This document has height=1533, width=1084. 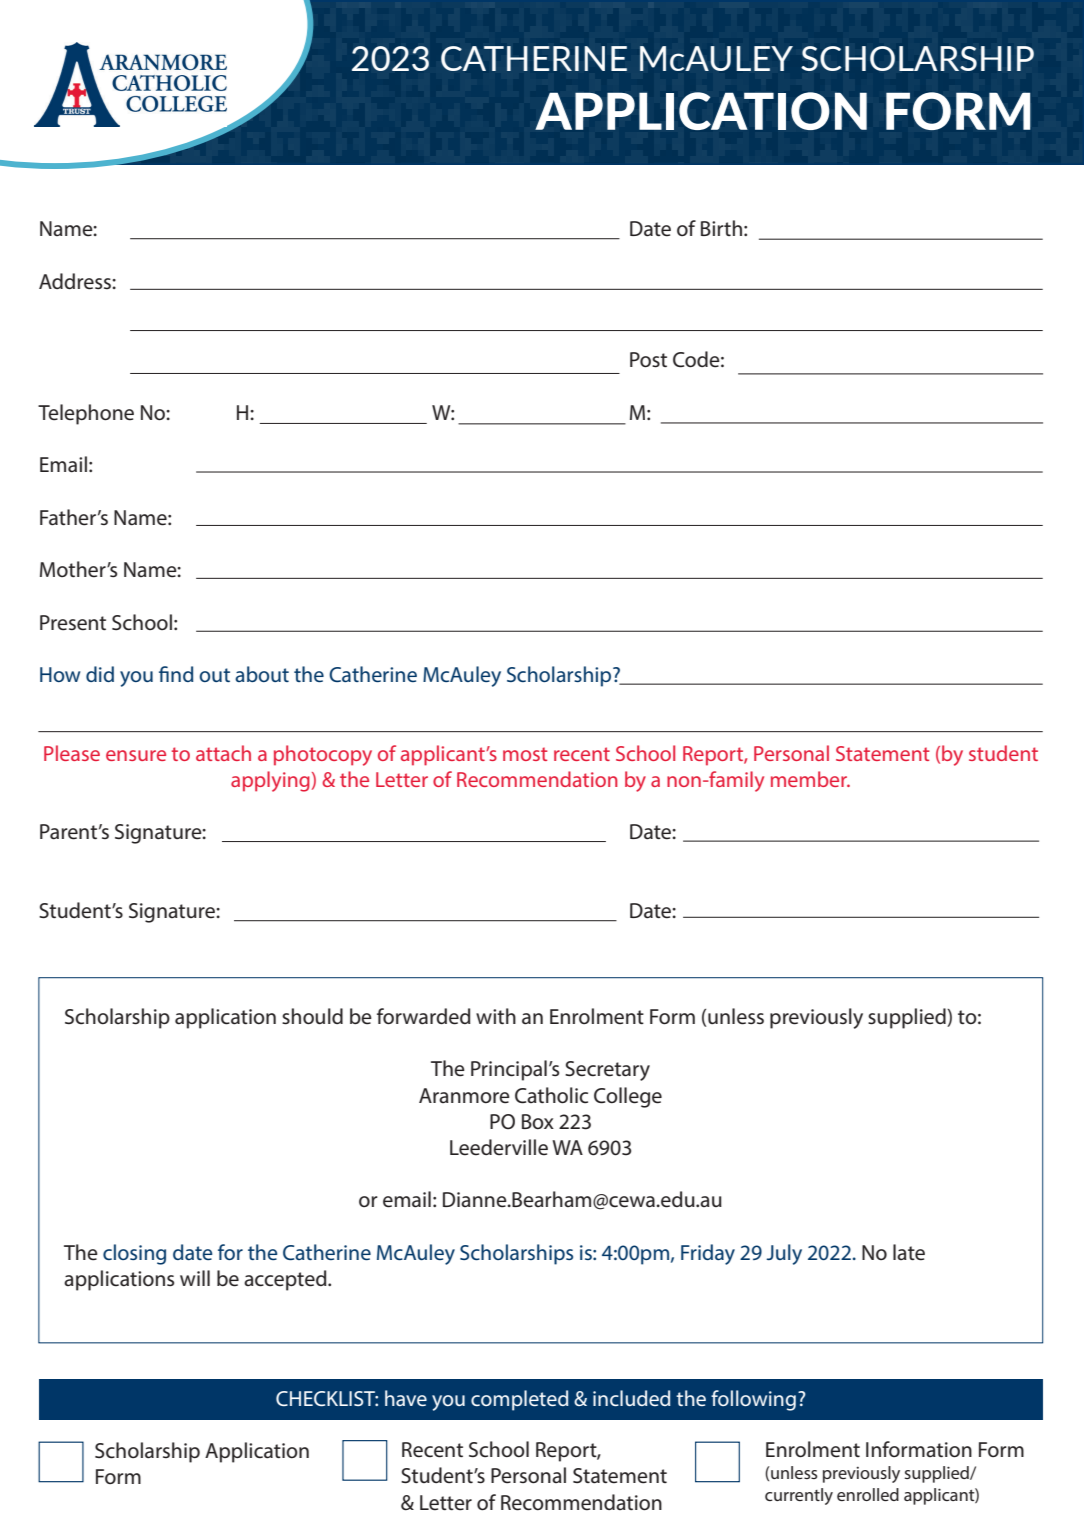 What do you see at coordinates (810, 779) in the document?
I see `member` at bounding box center [810, 779].
